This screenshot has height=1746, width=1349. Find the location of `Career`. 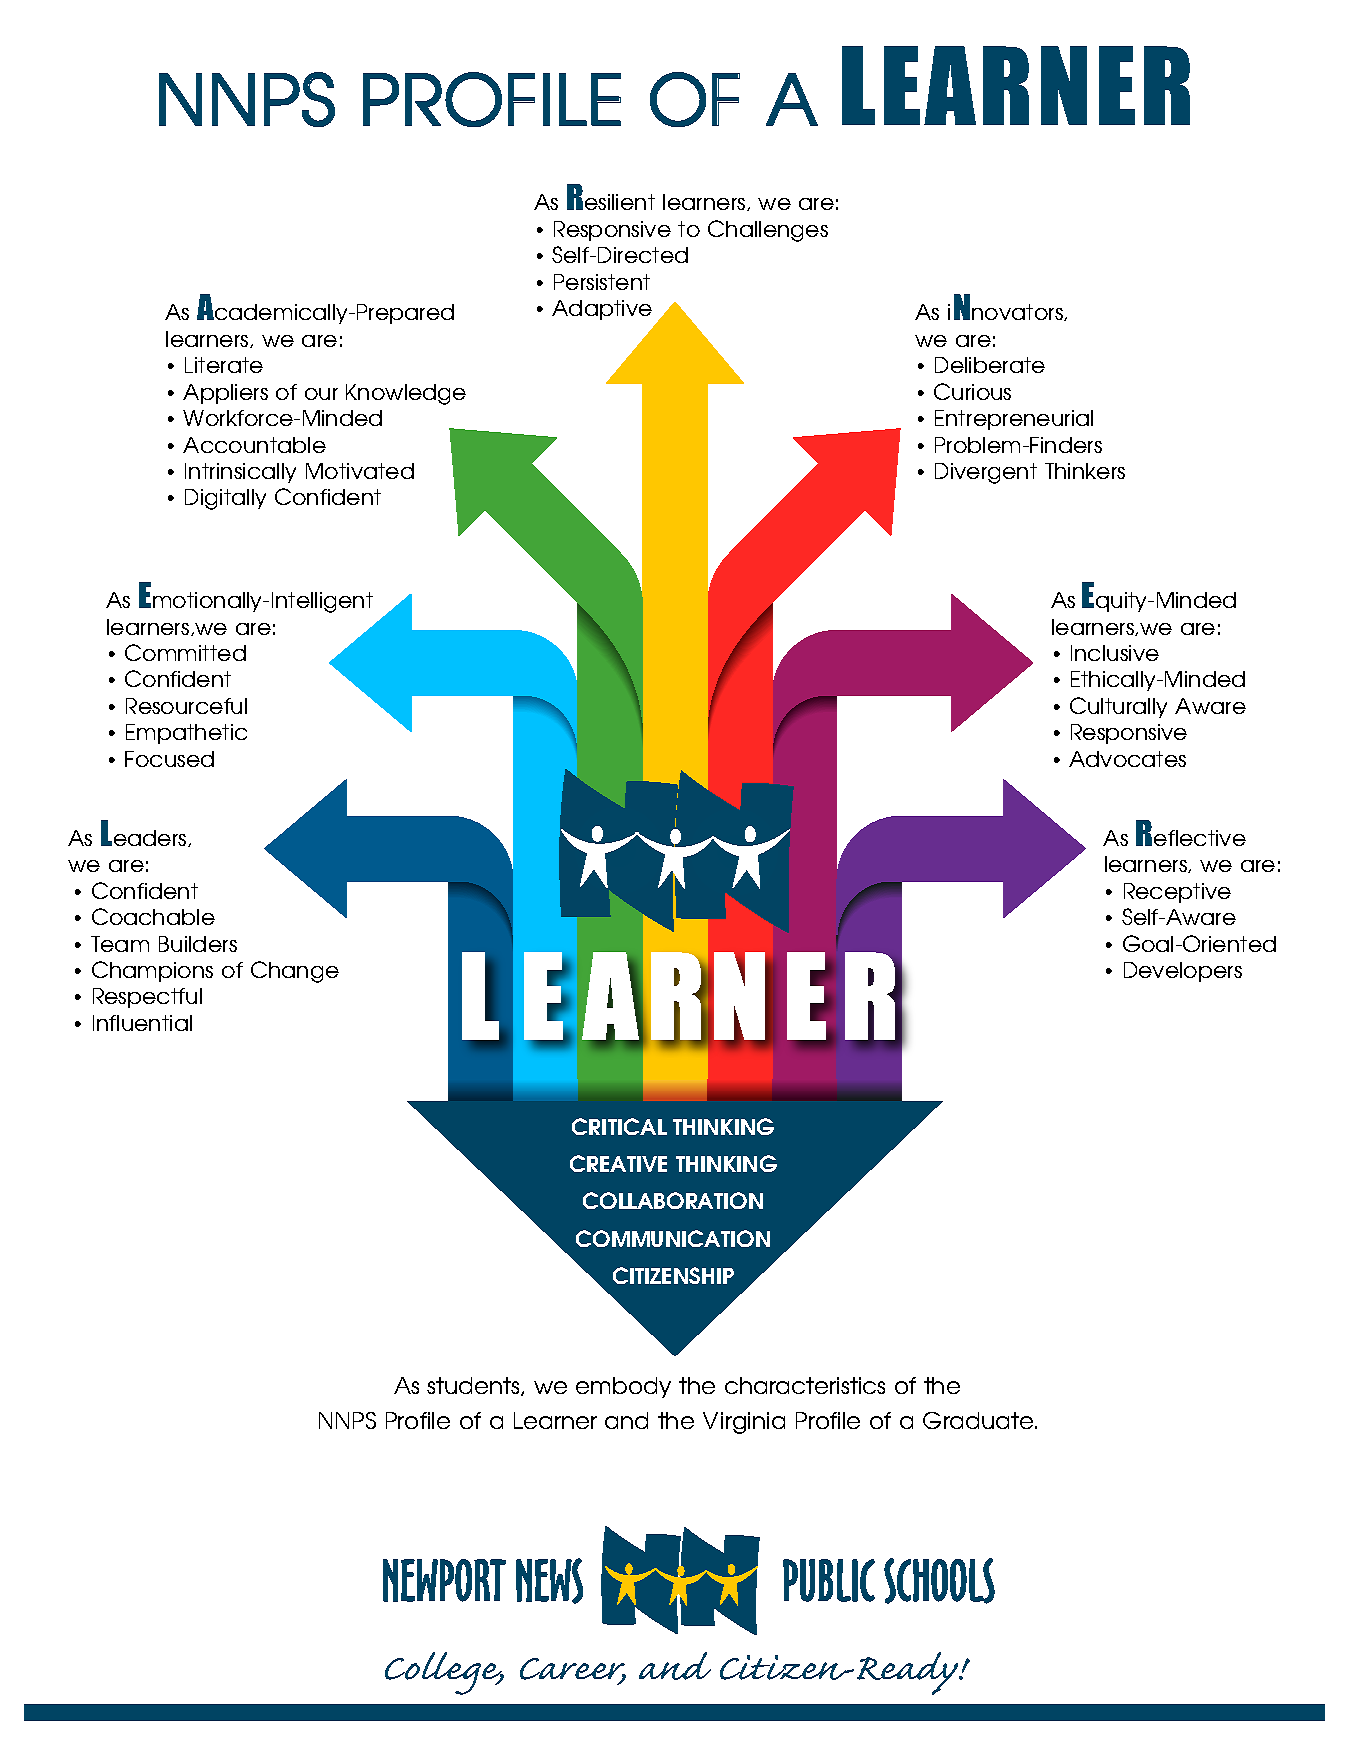

Career is located at coordinates (573, 1670).
